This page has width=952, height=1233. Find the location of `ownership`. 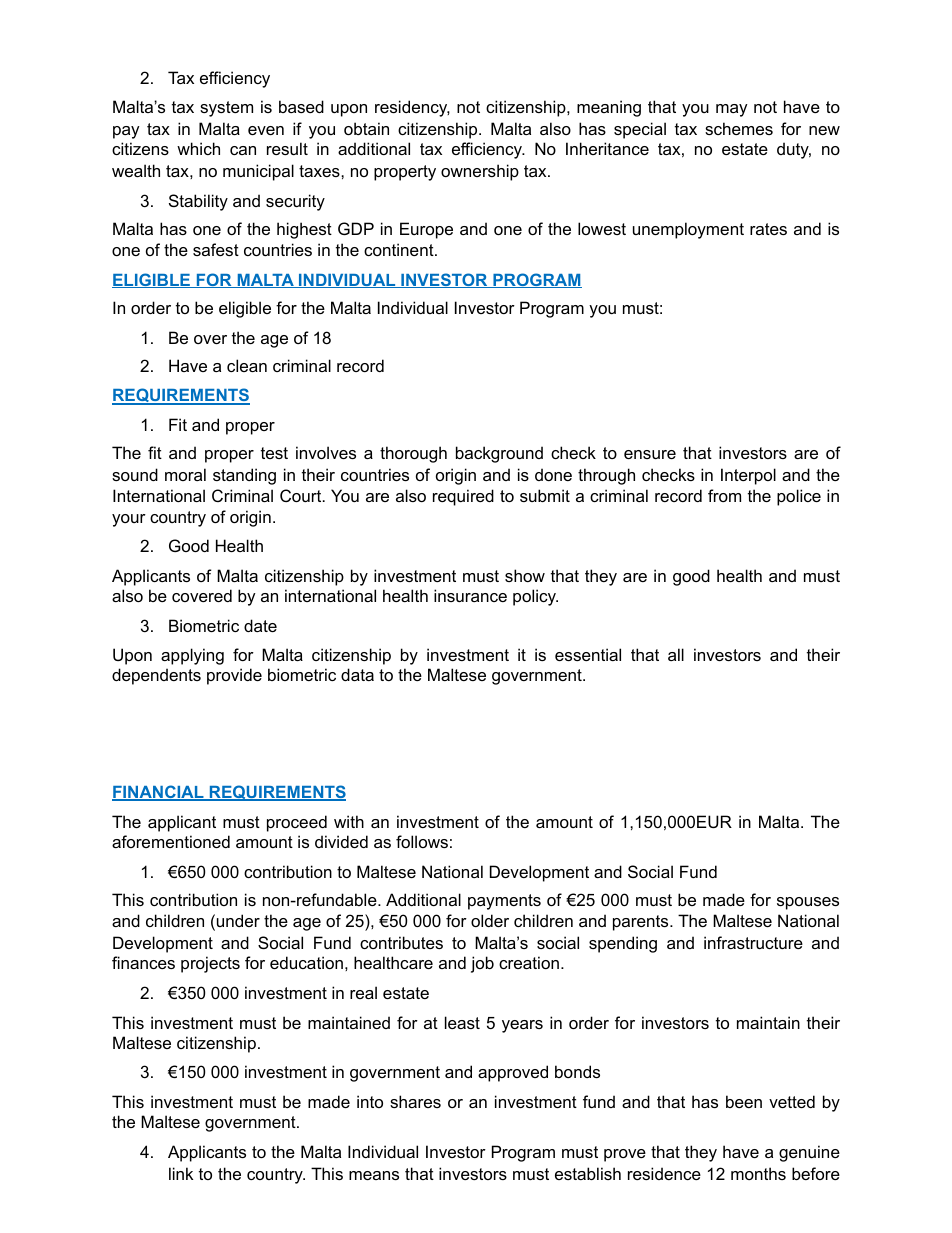

ownership is located at coordinates (480, 172).
